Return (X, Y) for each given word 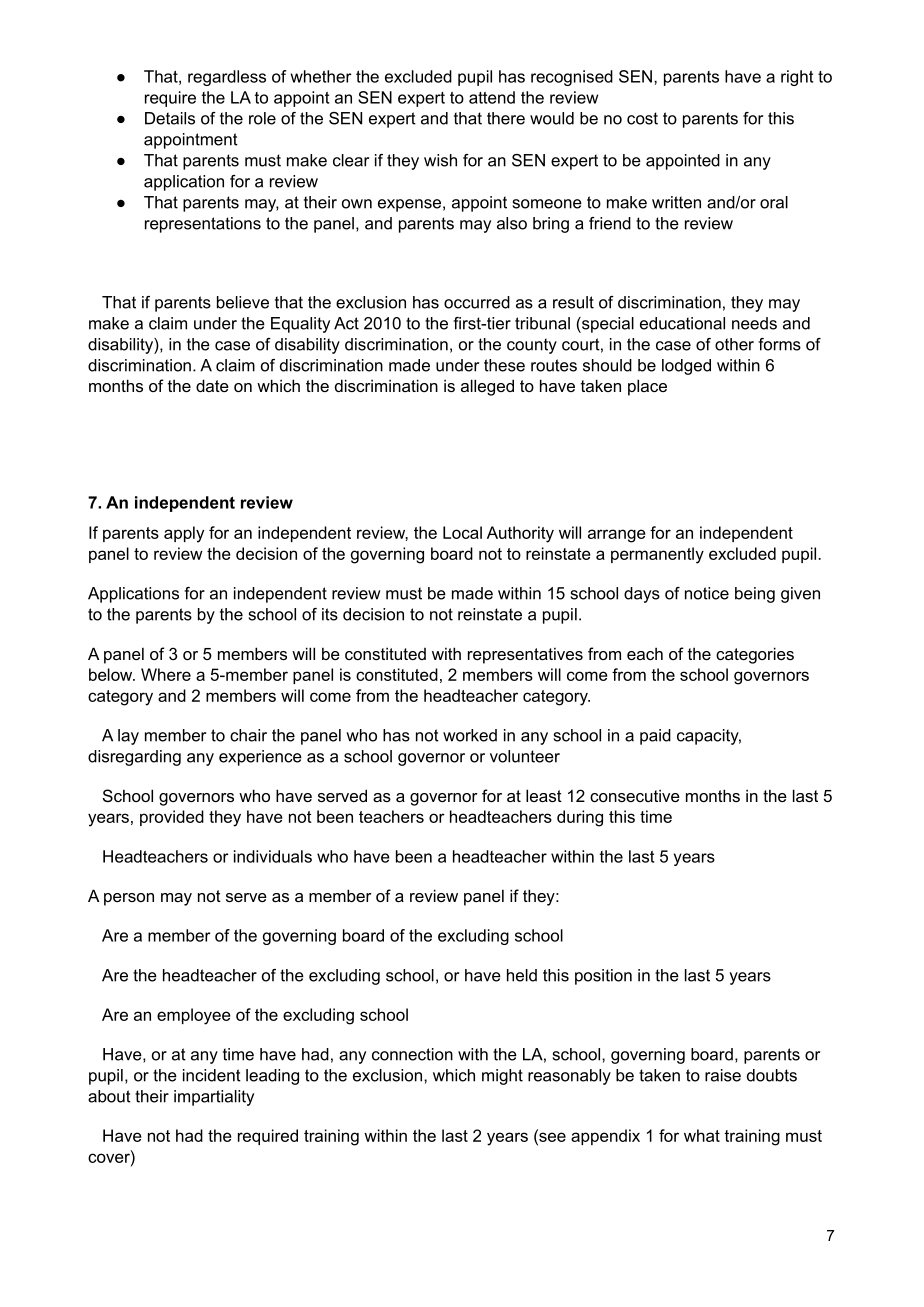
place (647, 387)
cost (642, 118)
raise (723, 1075)
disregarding (134, 758)
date (212, 385)
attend (492, 97)
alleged (487, 387)
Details (170, 118)
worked (470, 735)
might (502, 1077)
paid (655, 737)
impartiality (214, 1098)
